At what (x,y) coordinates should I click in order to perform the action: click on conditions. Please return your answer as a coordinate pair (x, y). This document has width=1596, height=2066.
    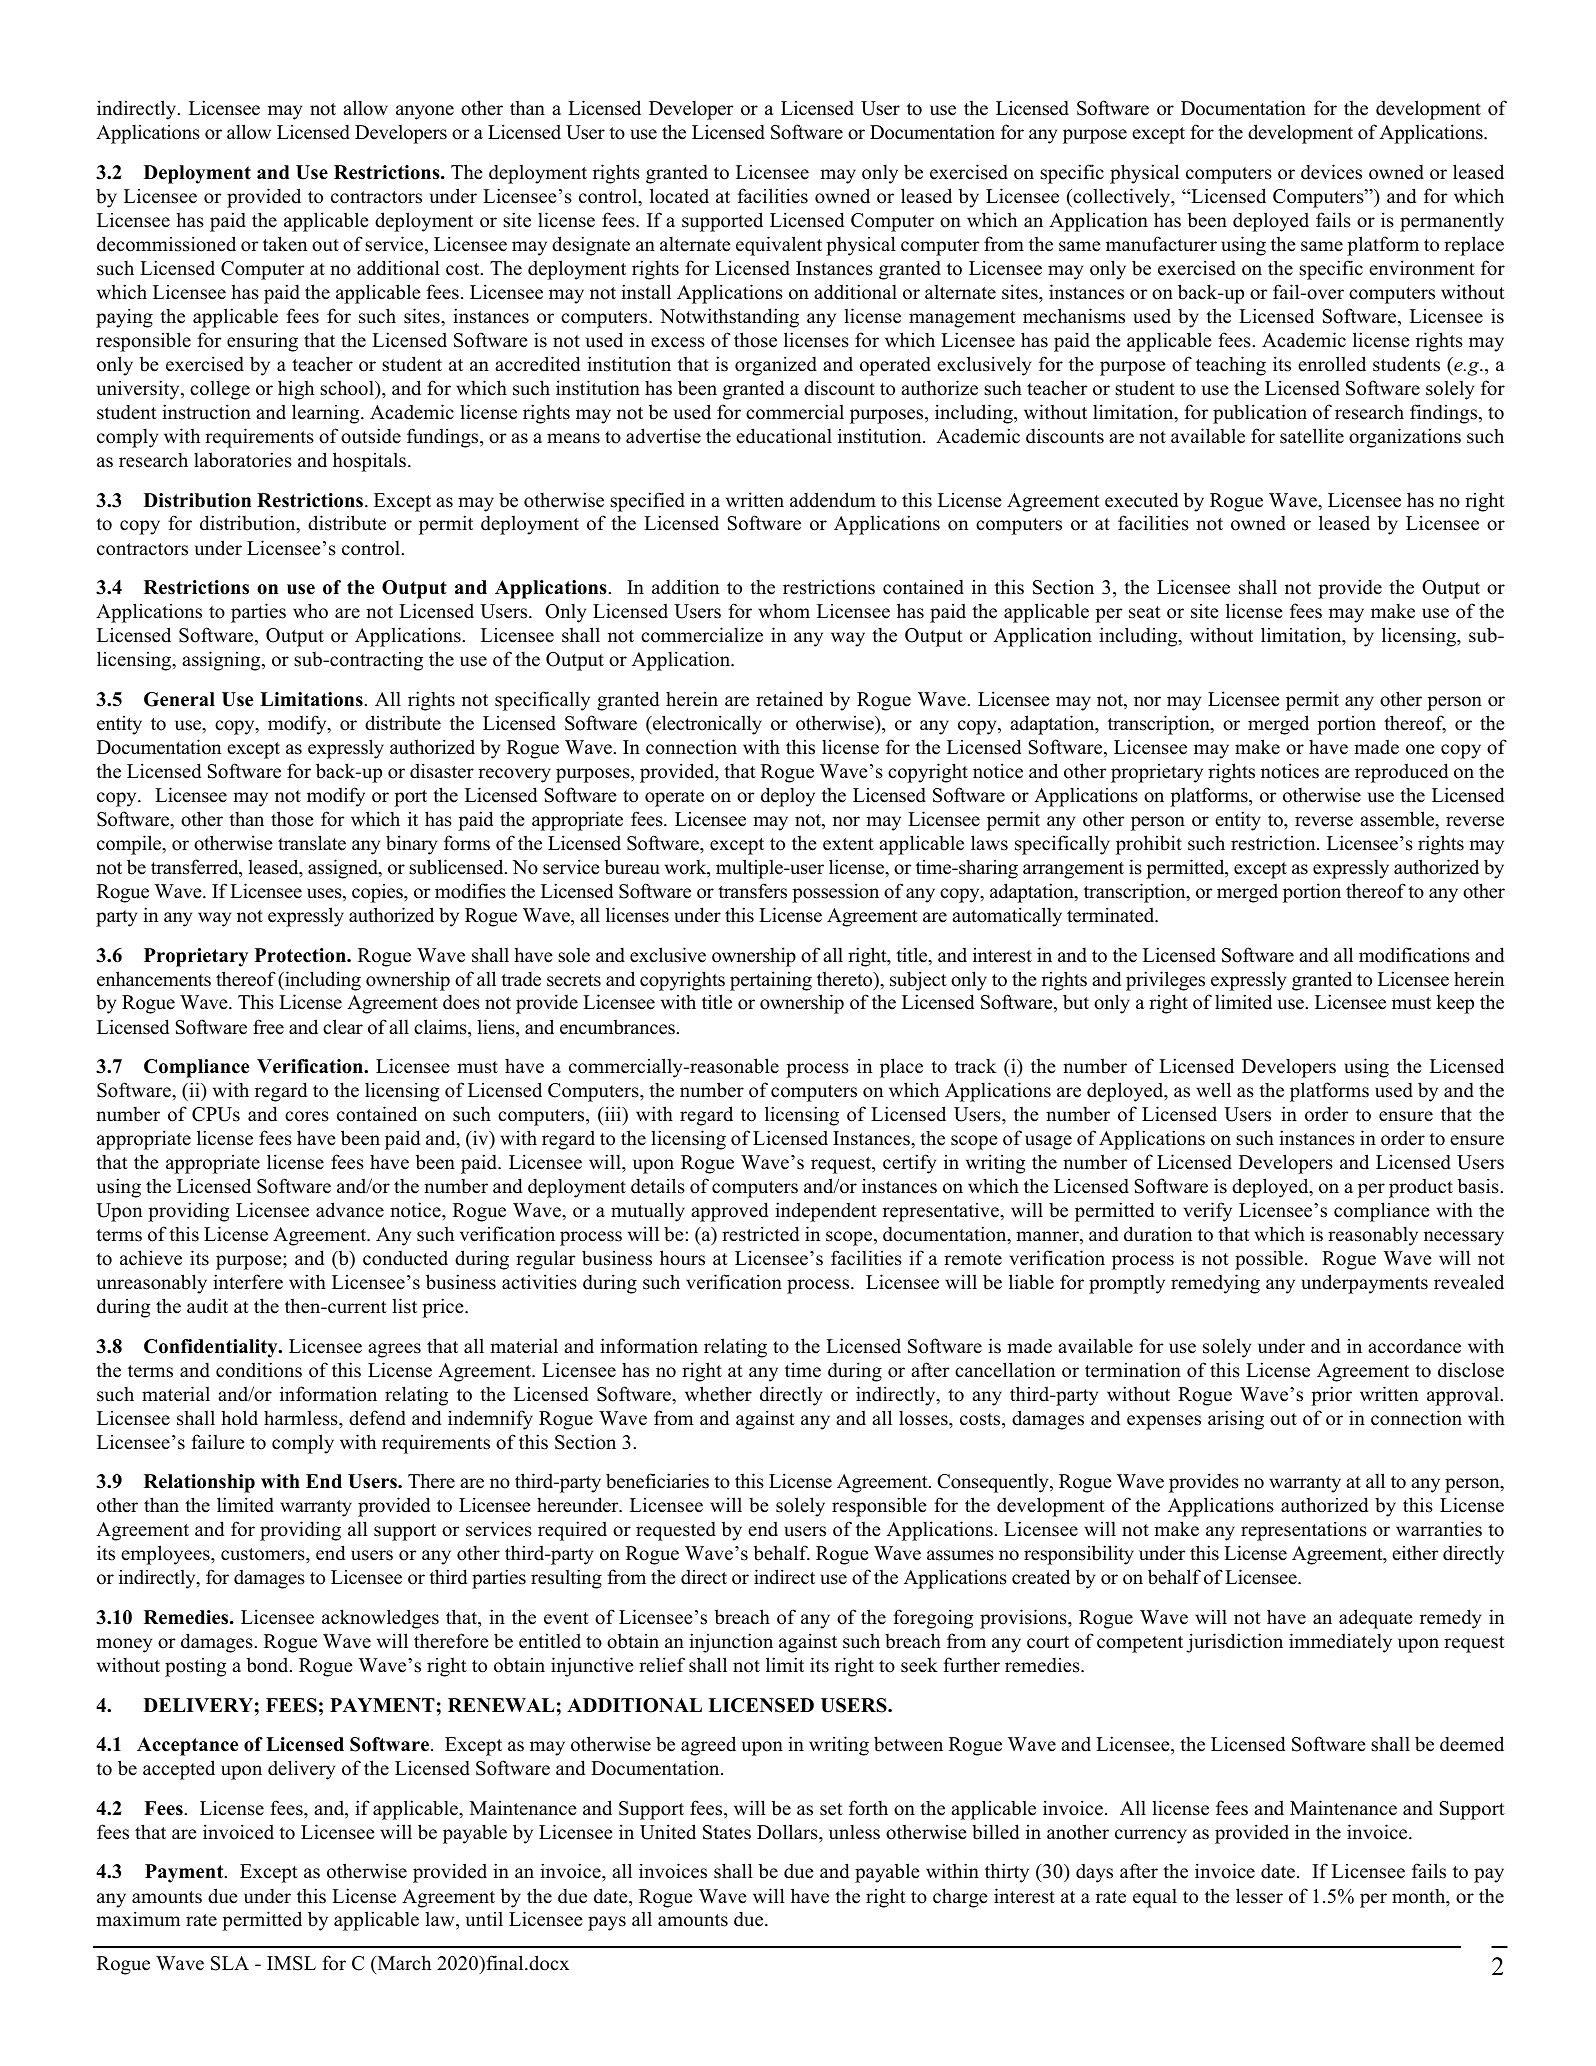
    Looking at the image, I should click on (259, 1370).
